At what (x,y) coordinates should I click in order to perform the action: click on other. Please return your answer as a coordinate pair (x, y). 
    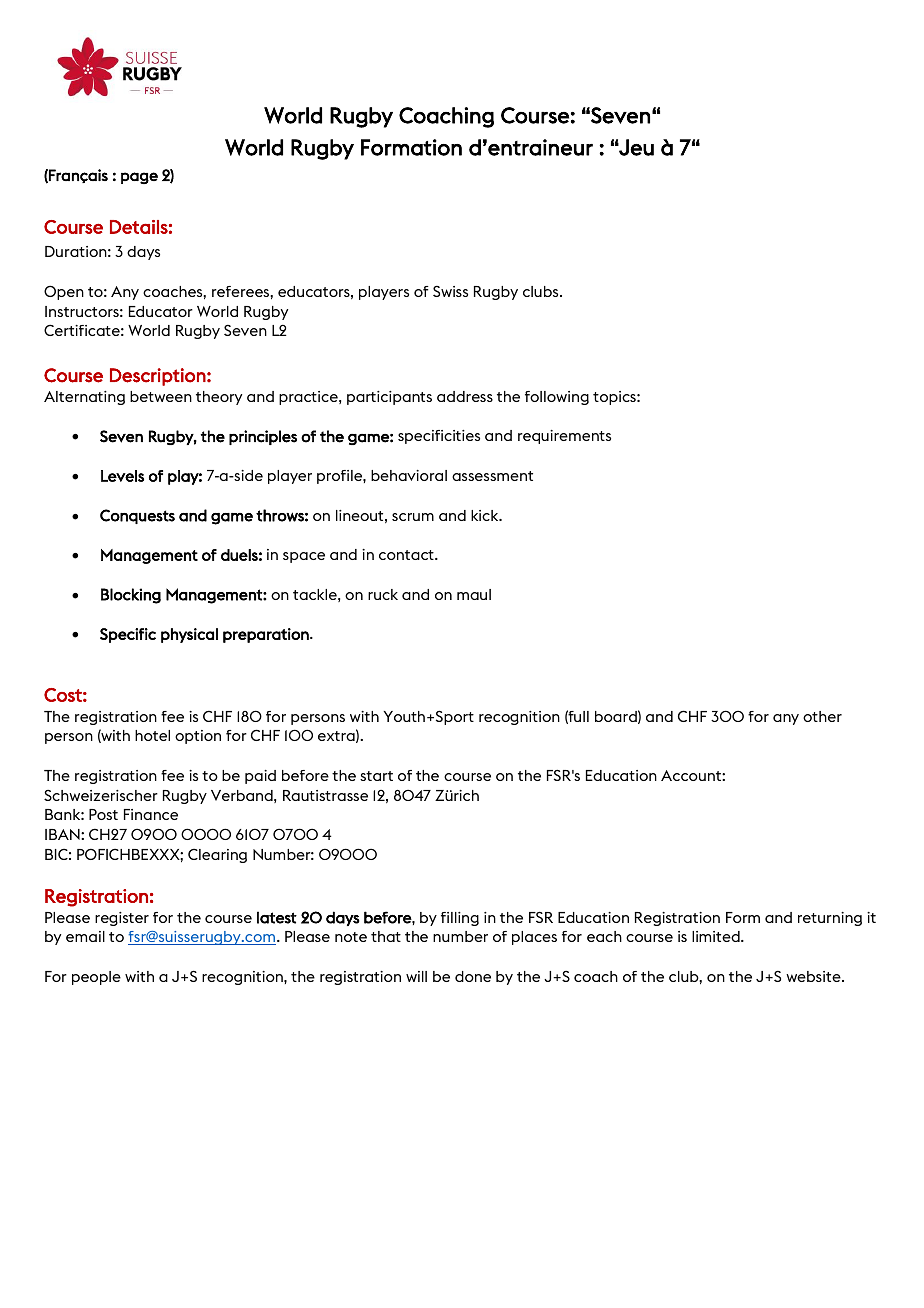
    Looking at the image, I should click on (822, 716).
